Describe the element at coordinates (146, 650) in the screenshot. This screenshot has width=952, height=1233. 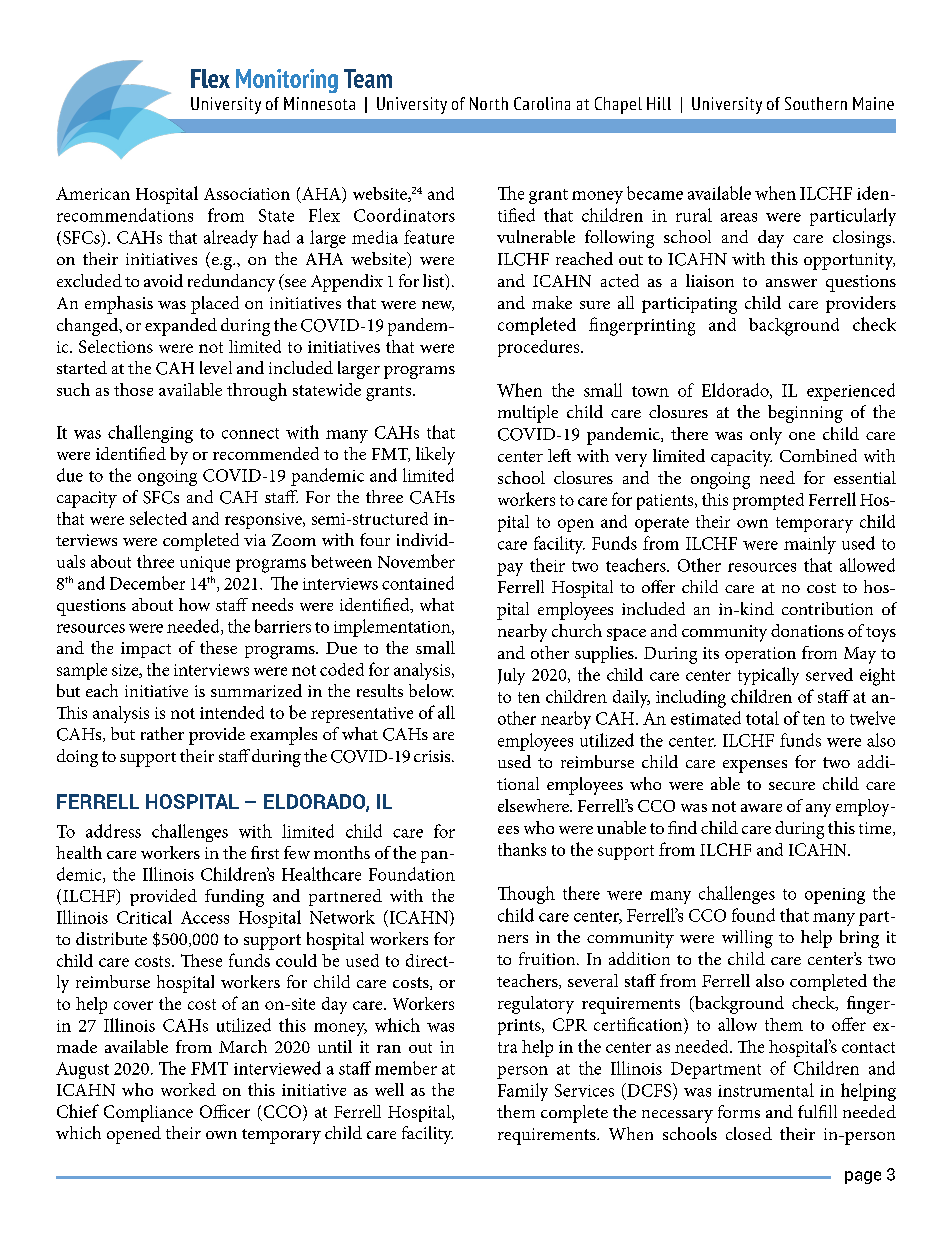
I see `impact` at that location.
